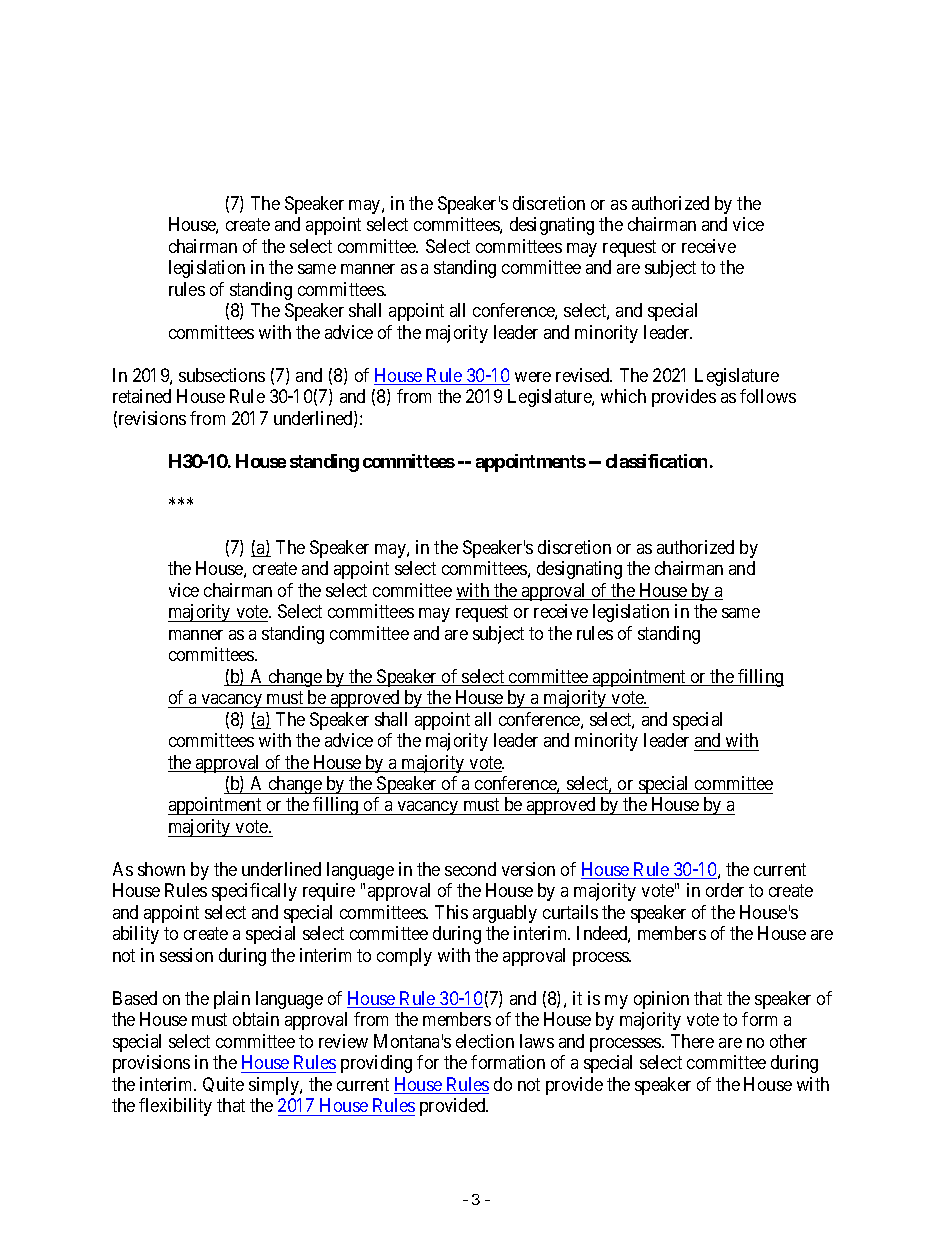 Image resolution: width=952 pixels, height=1233 pixels. I want to click on comply, so click(404, 957).
